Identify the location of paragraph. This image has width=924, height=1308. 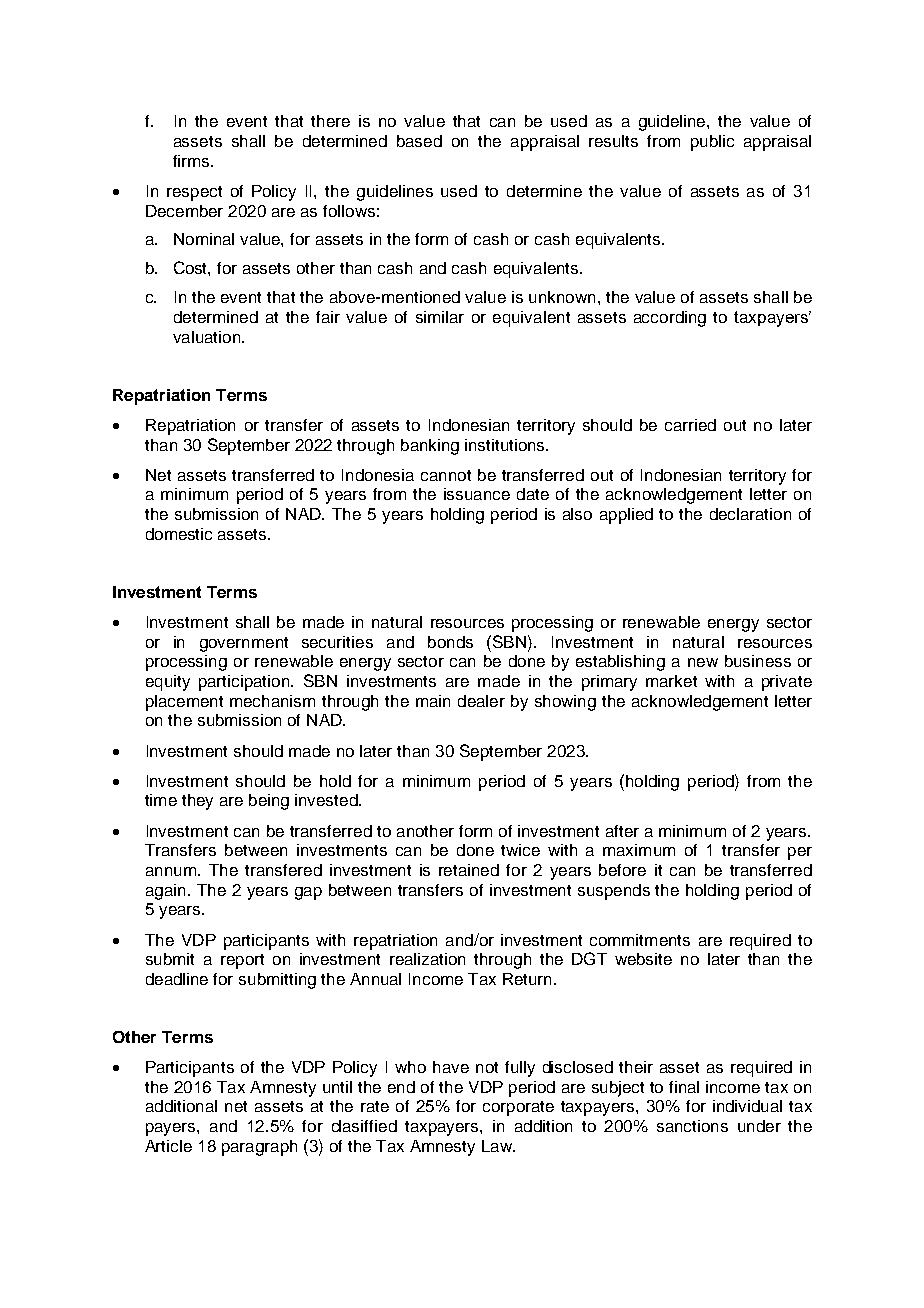
(259, 1148).
